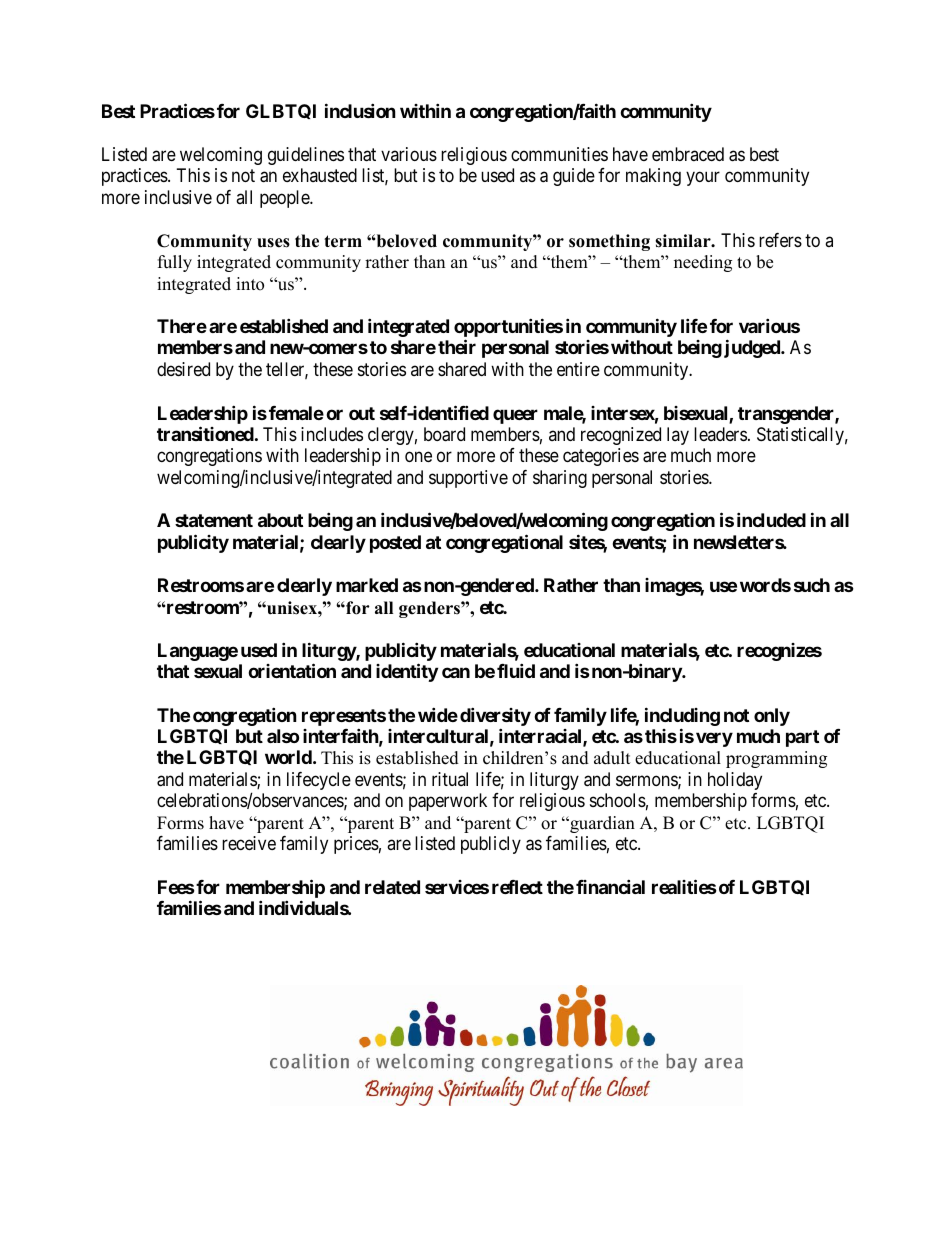 Image resolution: width=952 pixels, height=1233 pixels. What do you see at coordinates (280, 520) in the screenshot?
I see `about` at bounding box center [280, 520].
